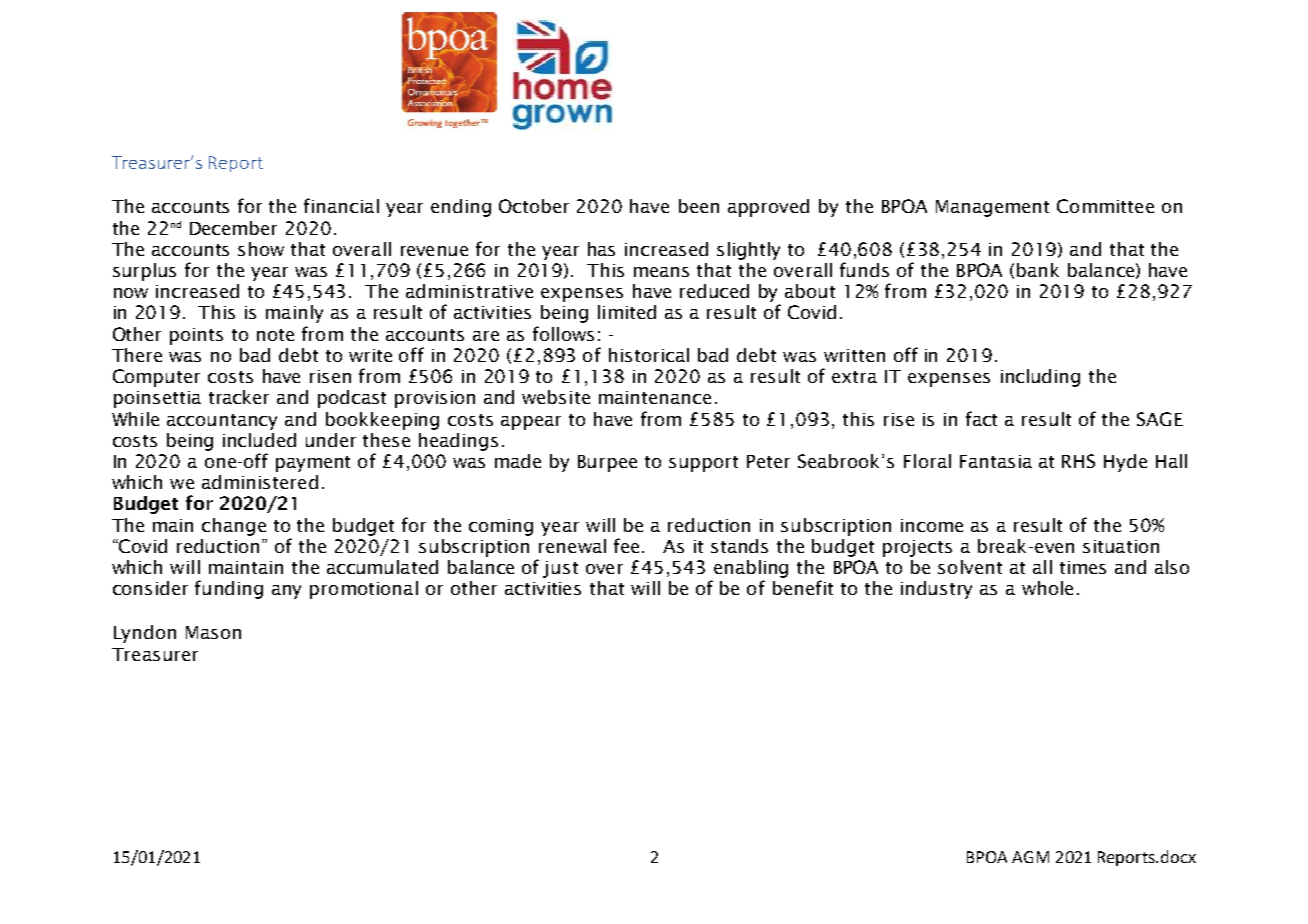 This screenshot has width=1308, height=924. I want to click on industry, so click(936, 590).
